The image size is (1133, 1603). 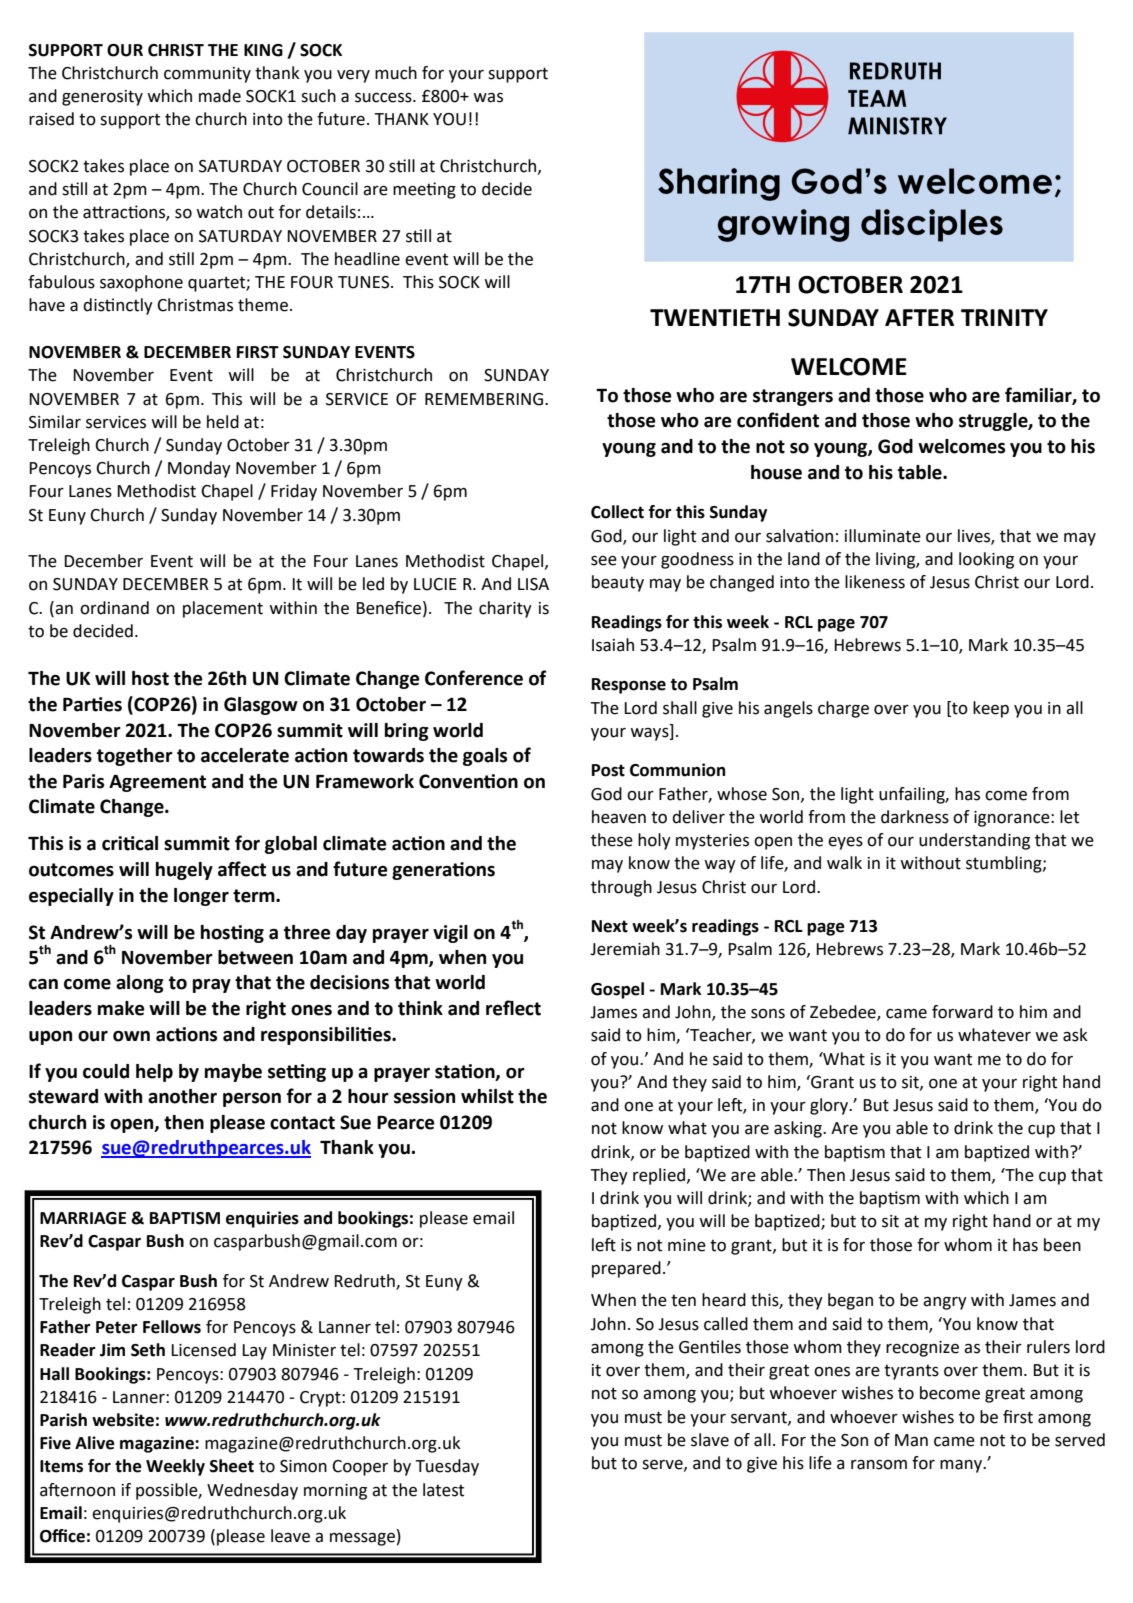 I want to click on darkness, so click(x=915, y=817).
